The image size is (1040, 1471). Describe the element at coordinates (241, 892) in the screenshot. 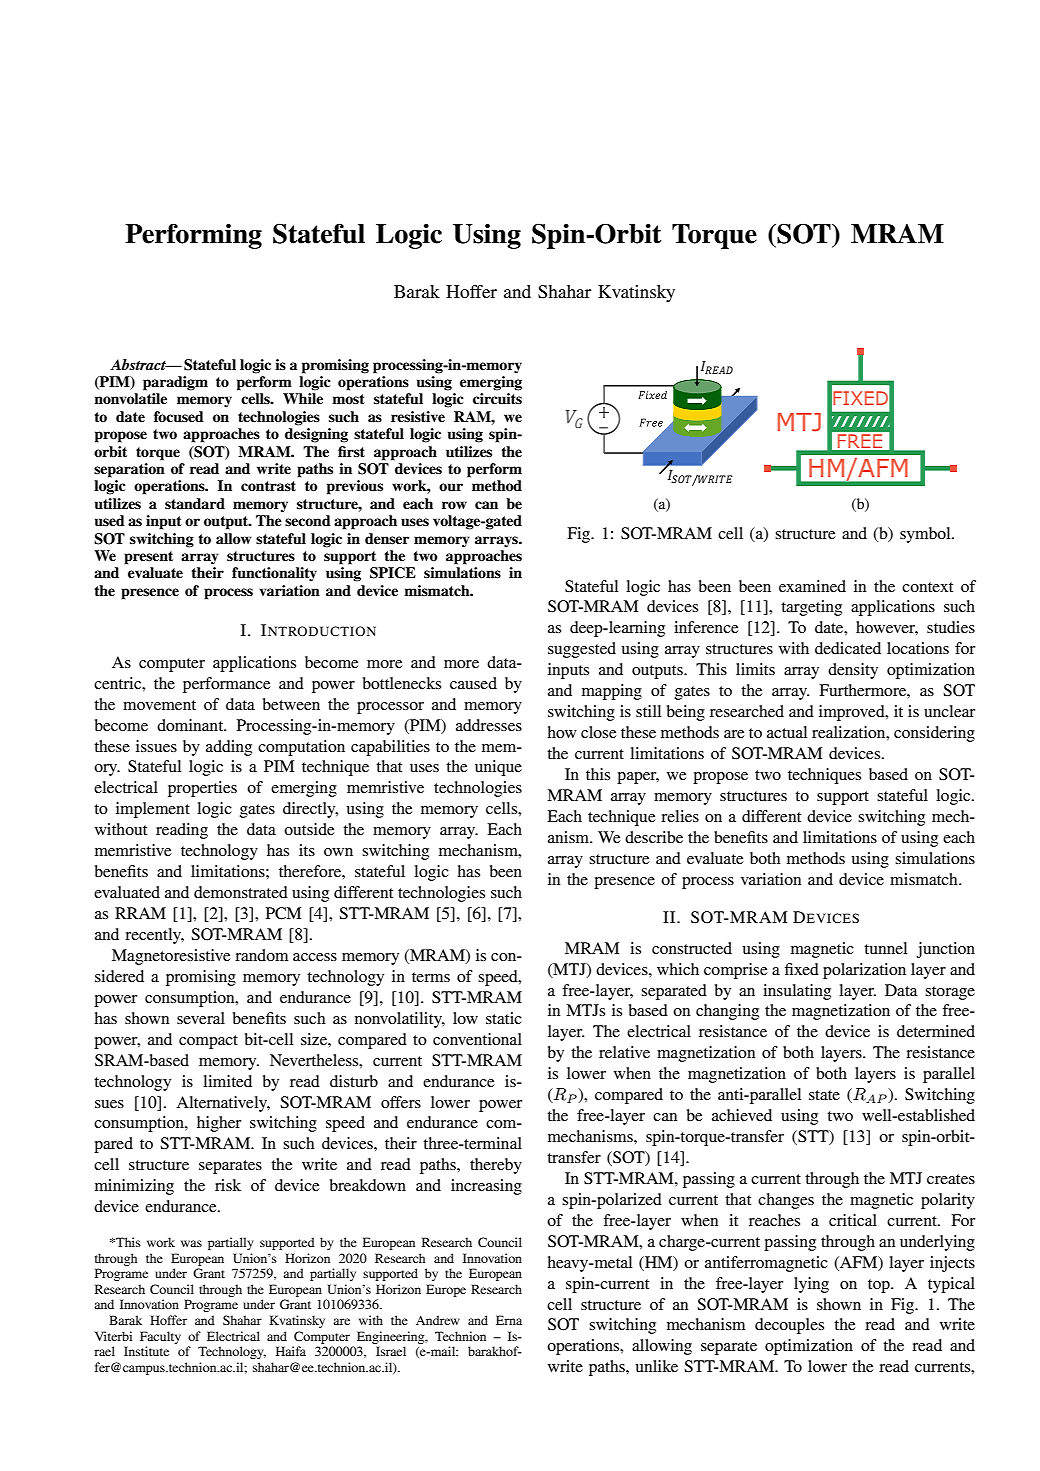

I see `demonstrated` at that location.
